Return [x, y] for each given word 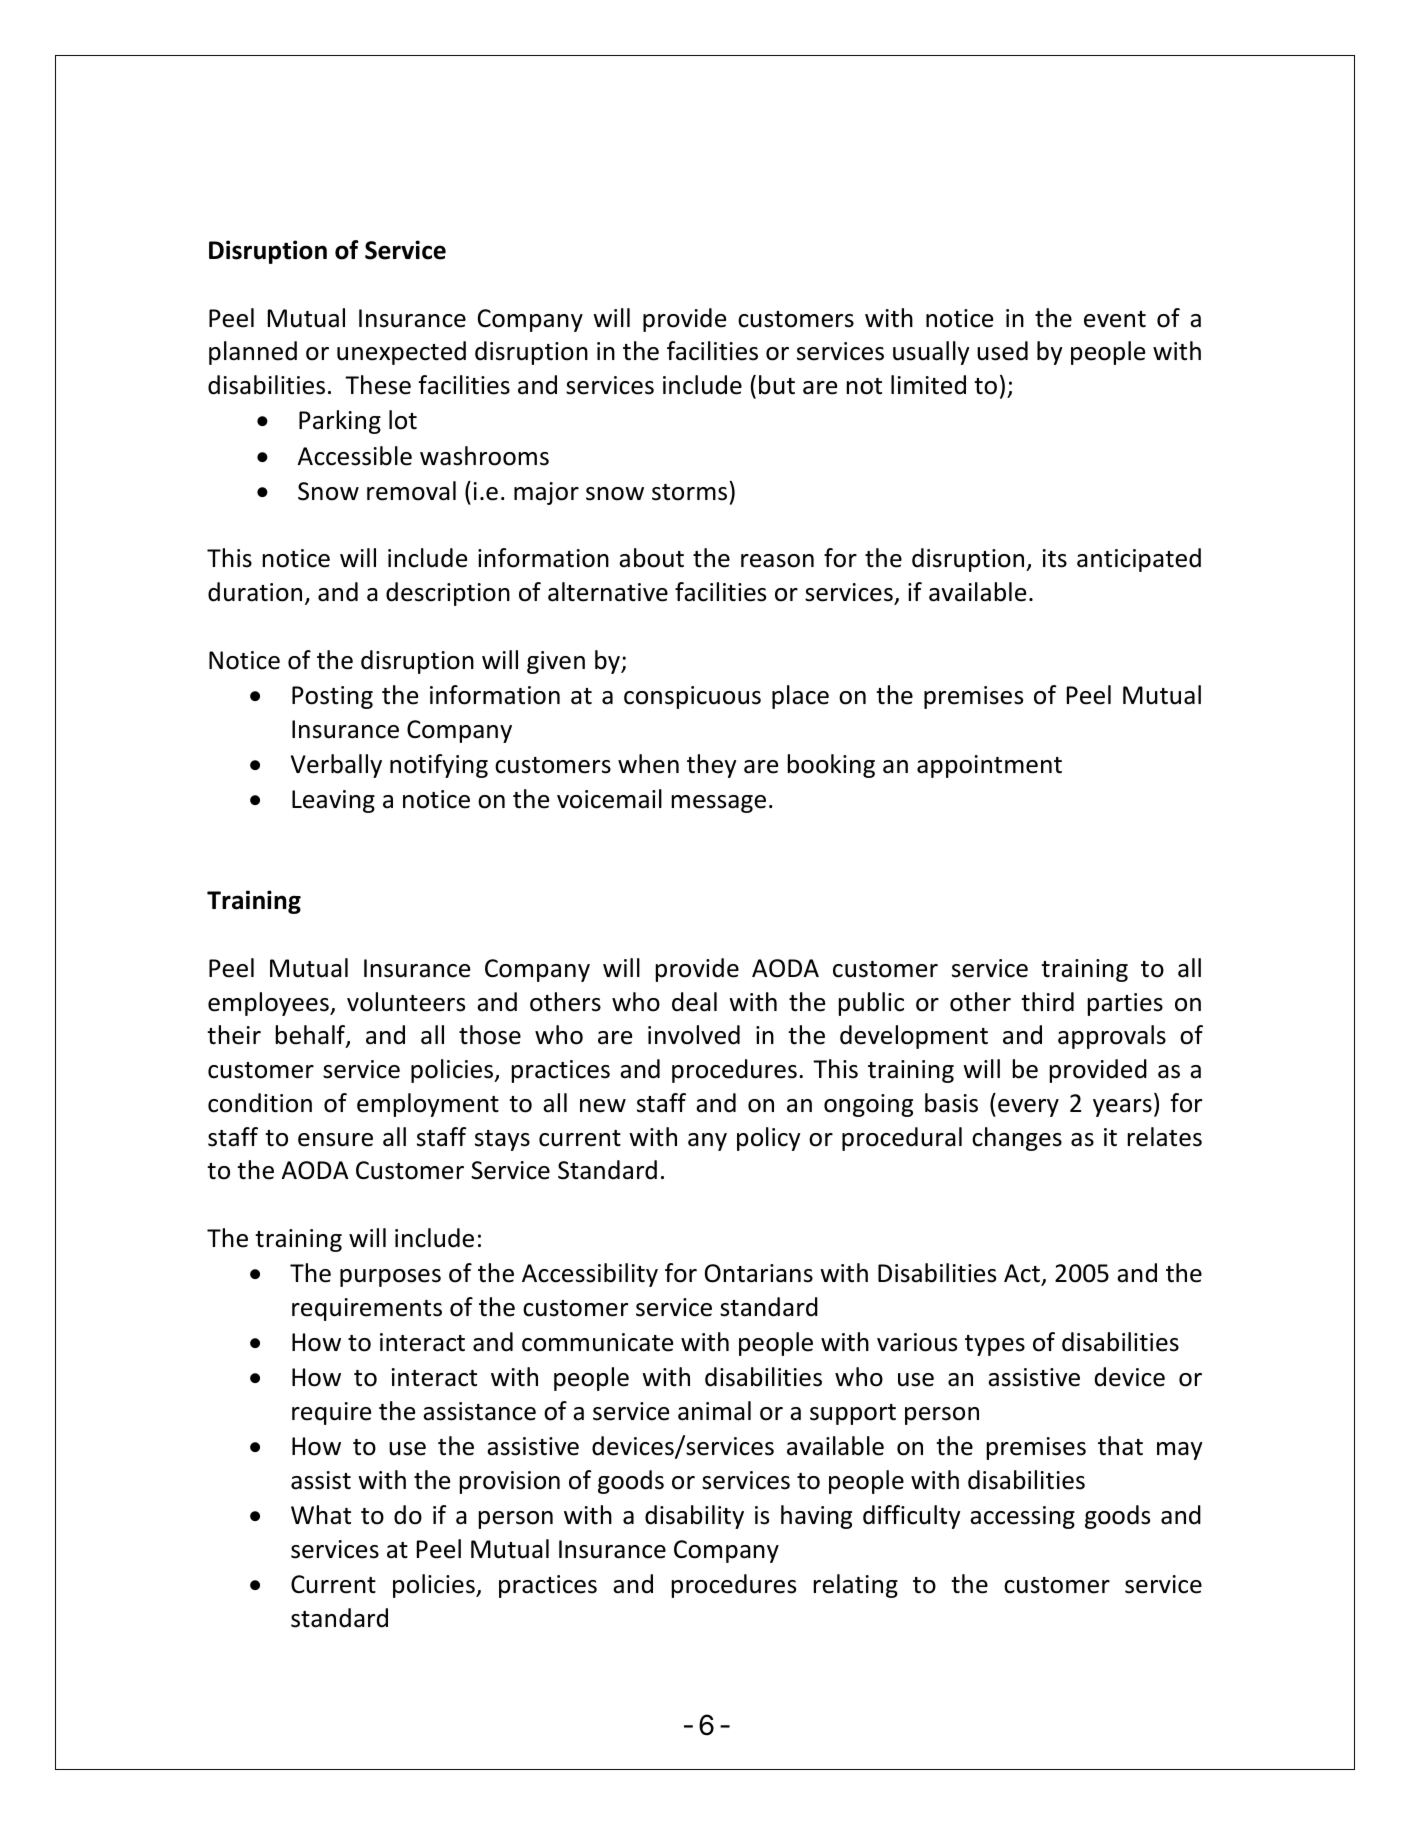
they [711, 766]
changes [1017, 1139]
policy [768, 1139]
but [777, 385]
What [321, 1515]
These [378, 385]
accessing [1022, 1517]
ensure [335, 1140]
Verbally [336, 766]
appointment [989, 766]
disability [694, 1517]
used [1002, 351]
